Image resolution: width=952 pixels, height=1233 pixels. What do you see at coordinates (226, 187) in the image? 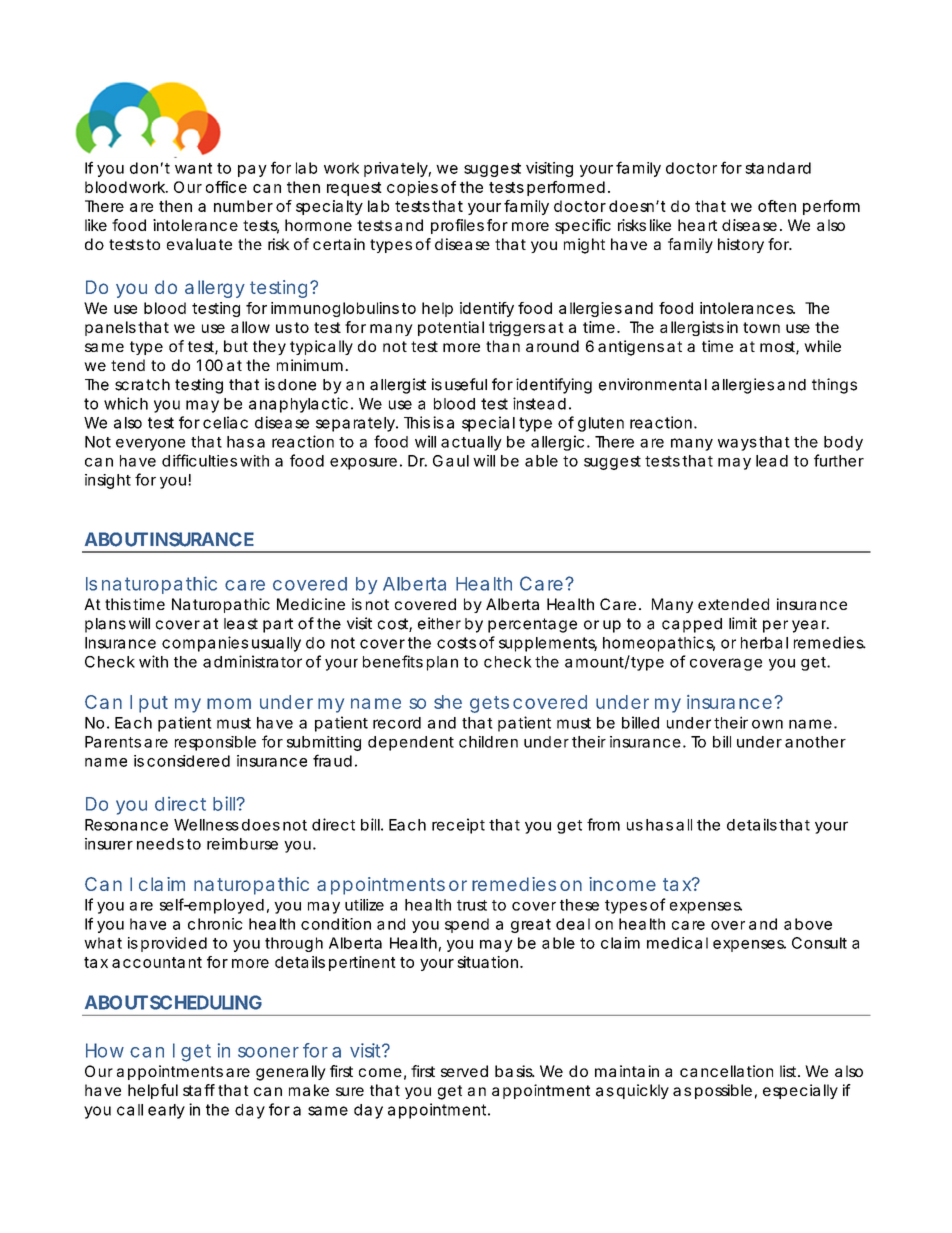
I see `office` at bounding box center [226, 187].
